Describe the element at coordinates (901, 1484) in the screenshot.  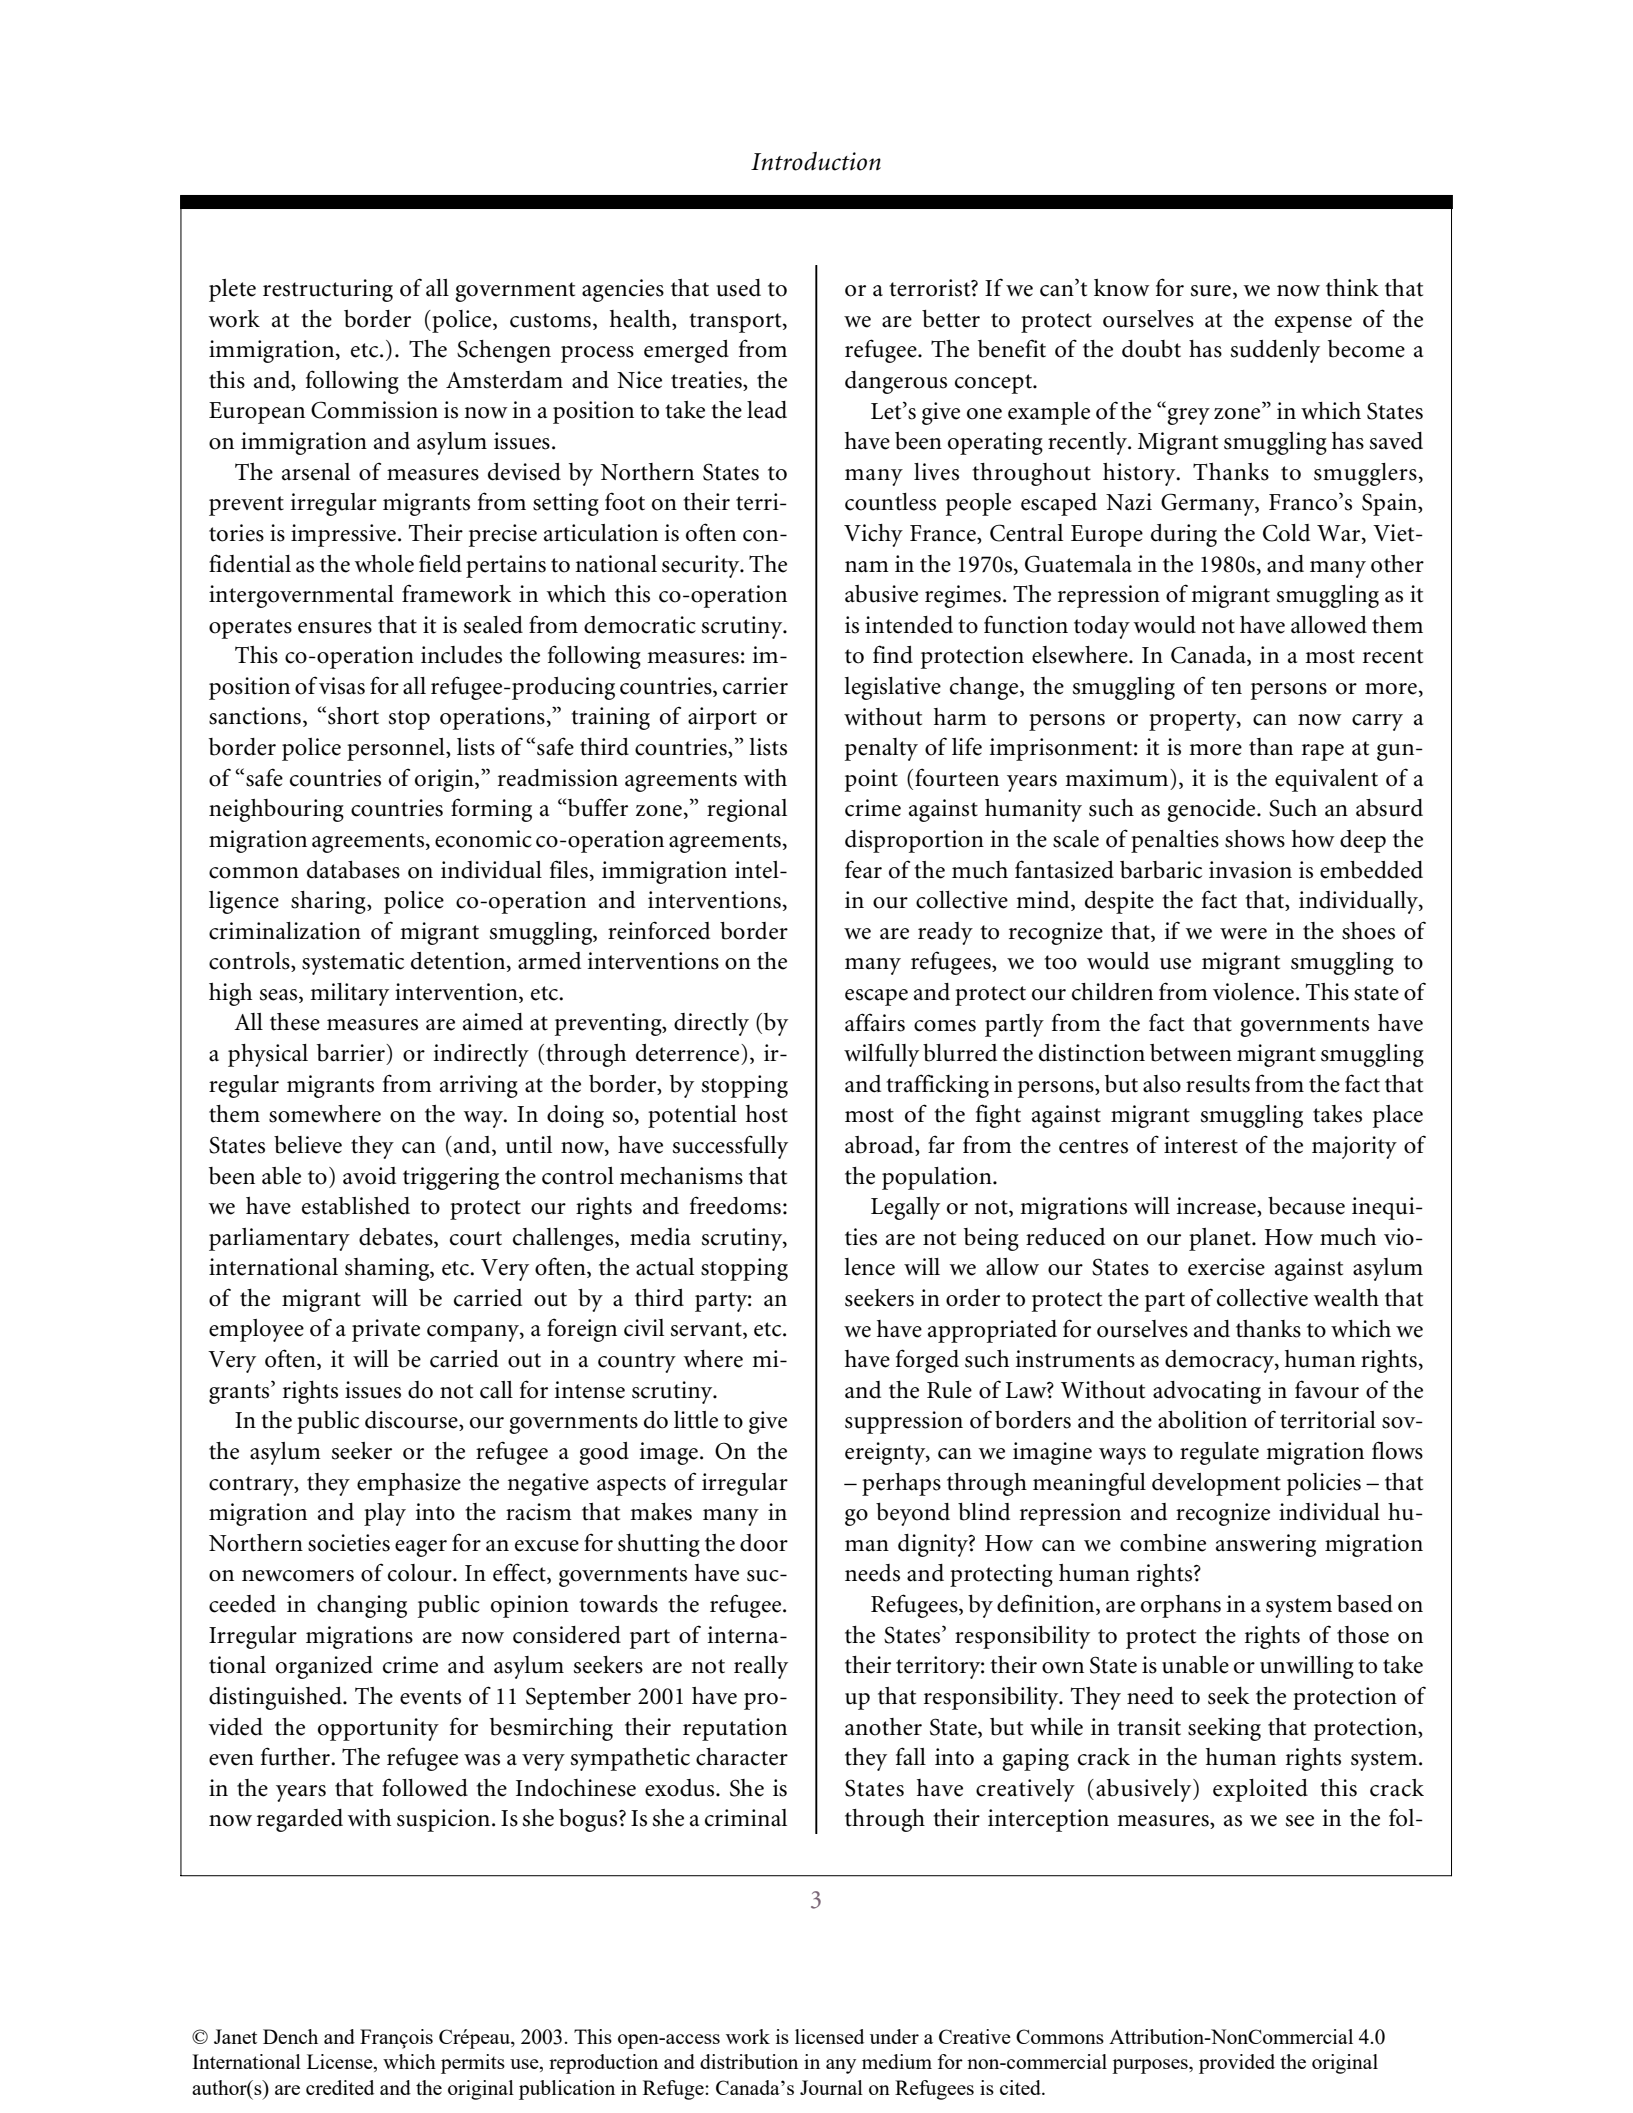
I see `perhaps` at that location.
